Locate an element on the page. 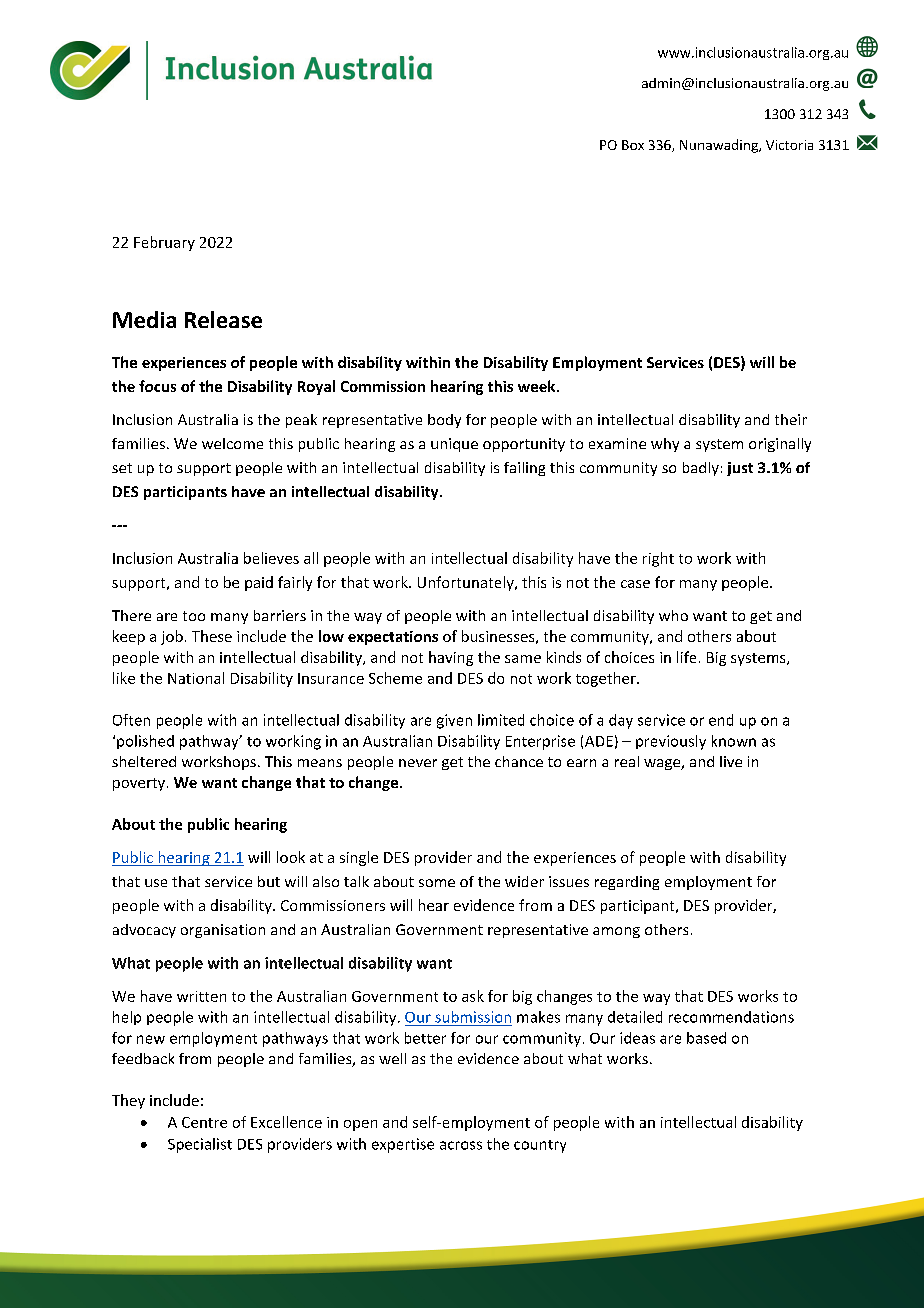 The image size is (924, 1308). across is located at coordinates (461, 1145).
